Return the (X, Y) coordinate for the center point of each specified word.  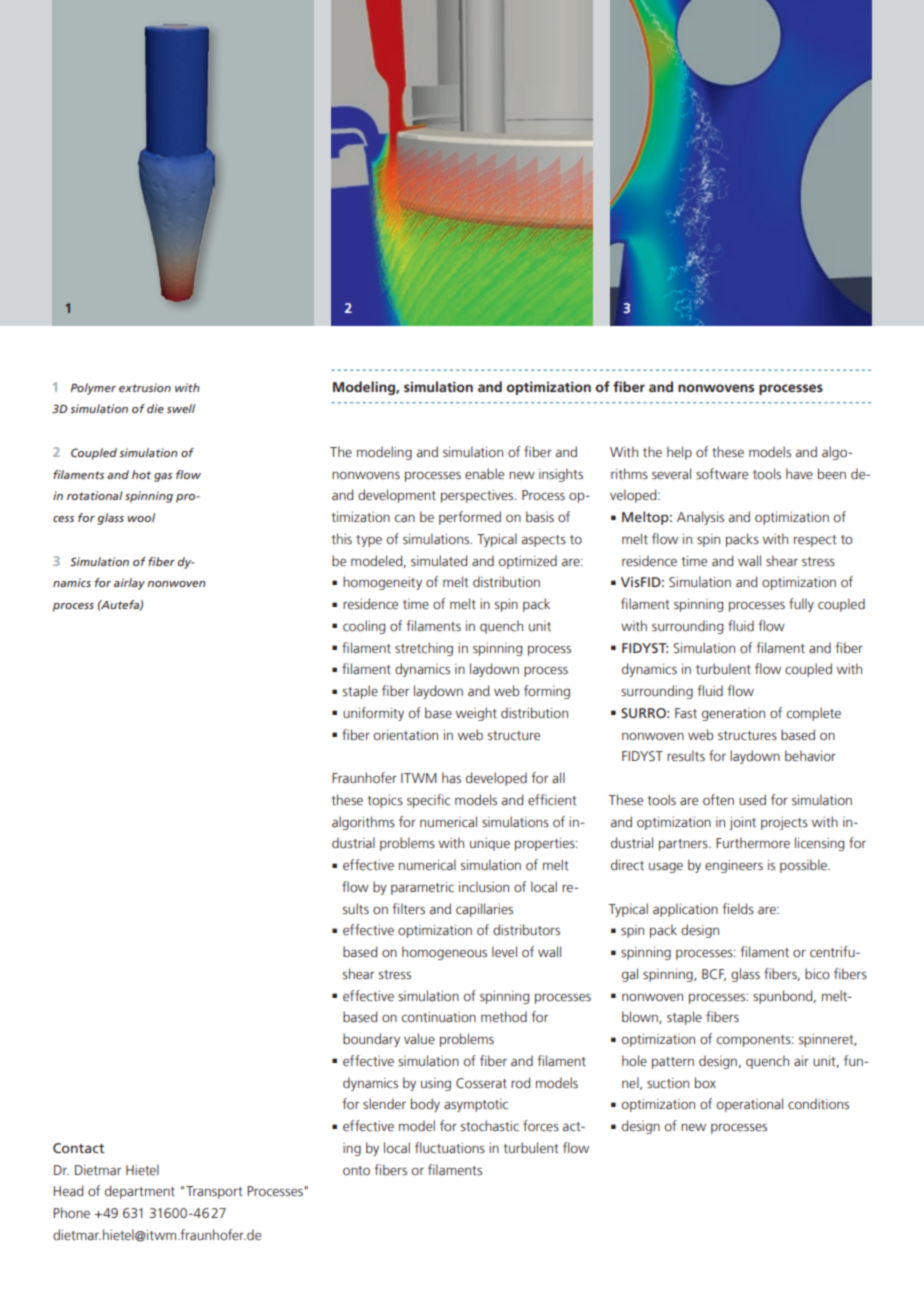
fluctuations (450, 1147)
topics (385, 801)
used (752, 799)
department (140, 1192)
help (679, 453)
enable (484, 473)
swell (181, 408)
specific (428, 801)
